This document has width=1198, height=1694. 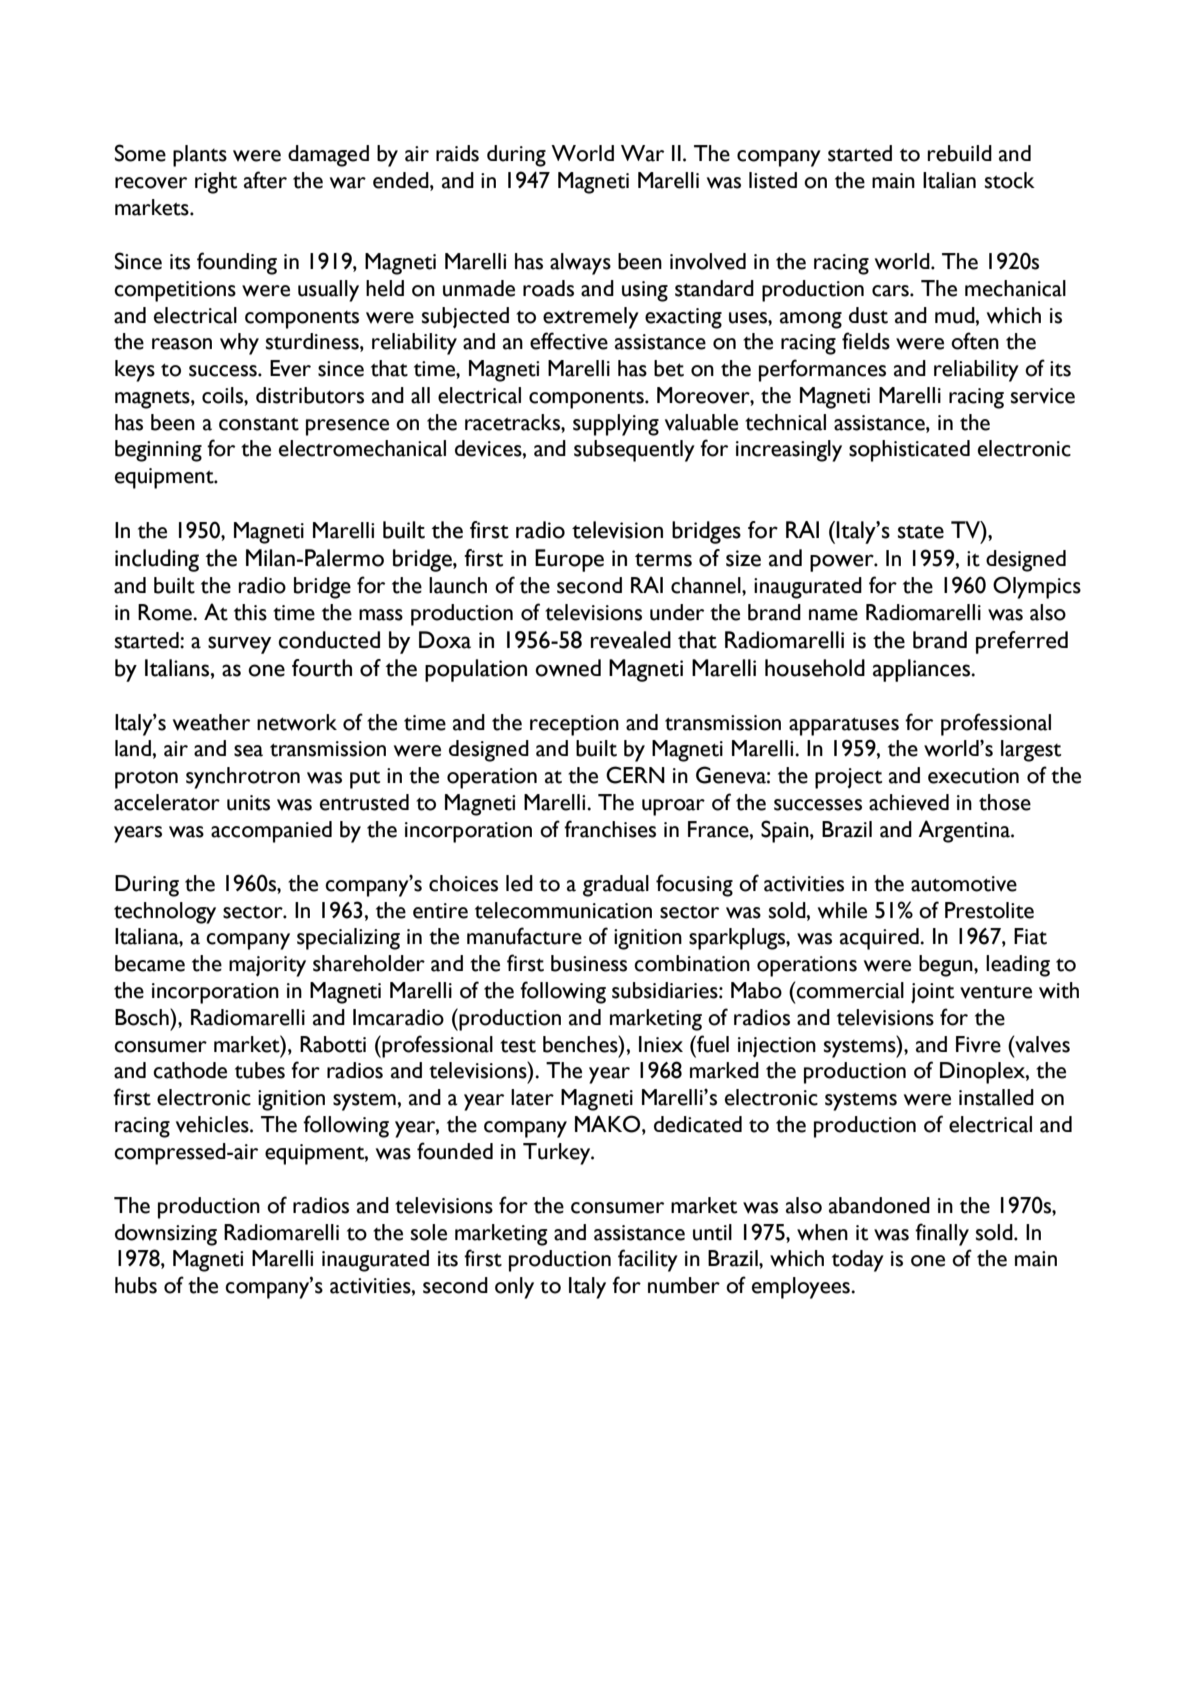 What do you see at coordinates (959, 153) in the document?
I see `rebuild` at bounding box center [959, 153].
